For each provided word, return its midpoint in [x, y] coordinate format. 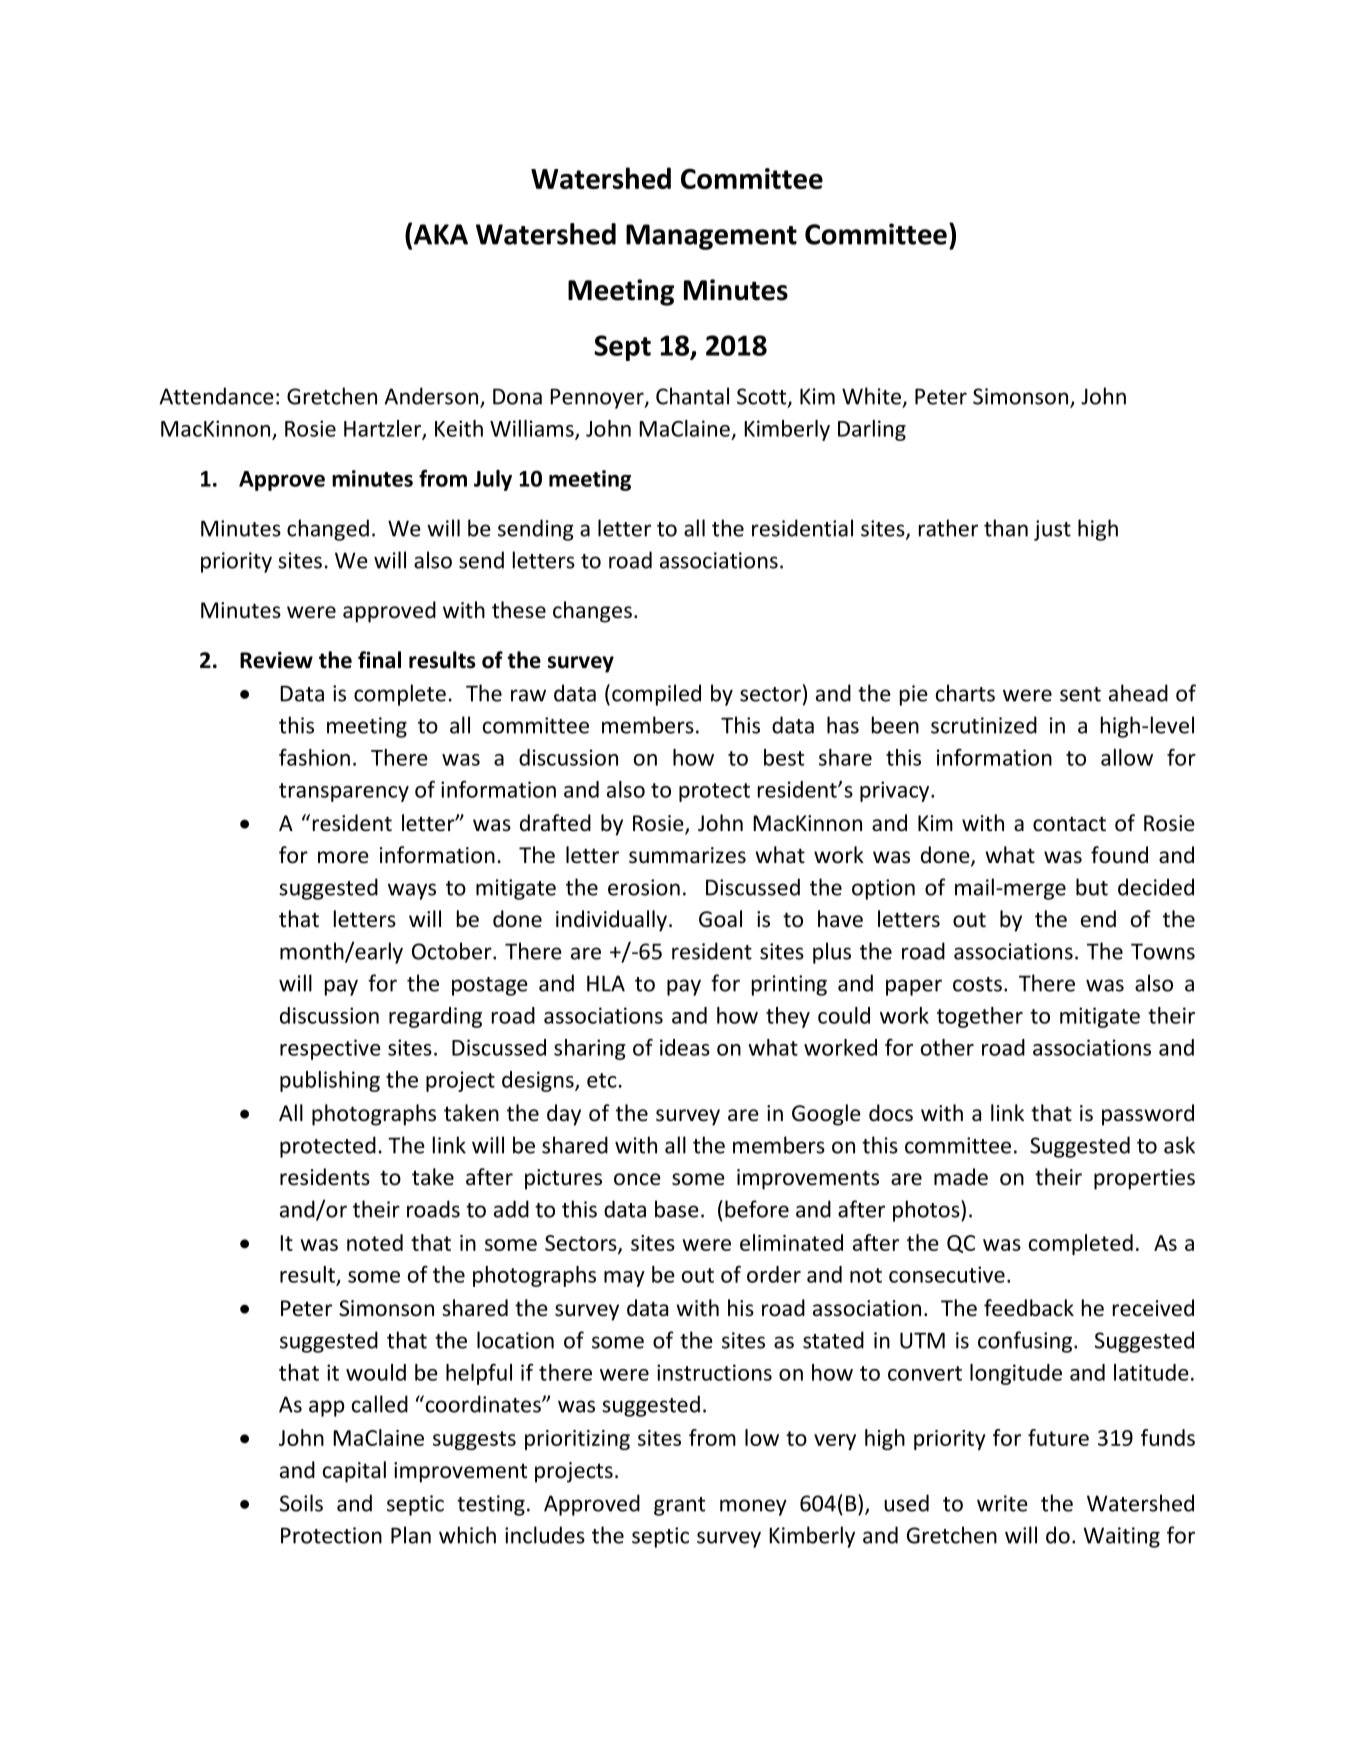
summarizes [687, 855]
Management [711, 237]
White [871, 396]
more [343, 857]
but [1092, 887]
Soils [301, 1503]
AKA [441, 234]
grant [679, 1506]
